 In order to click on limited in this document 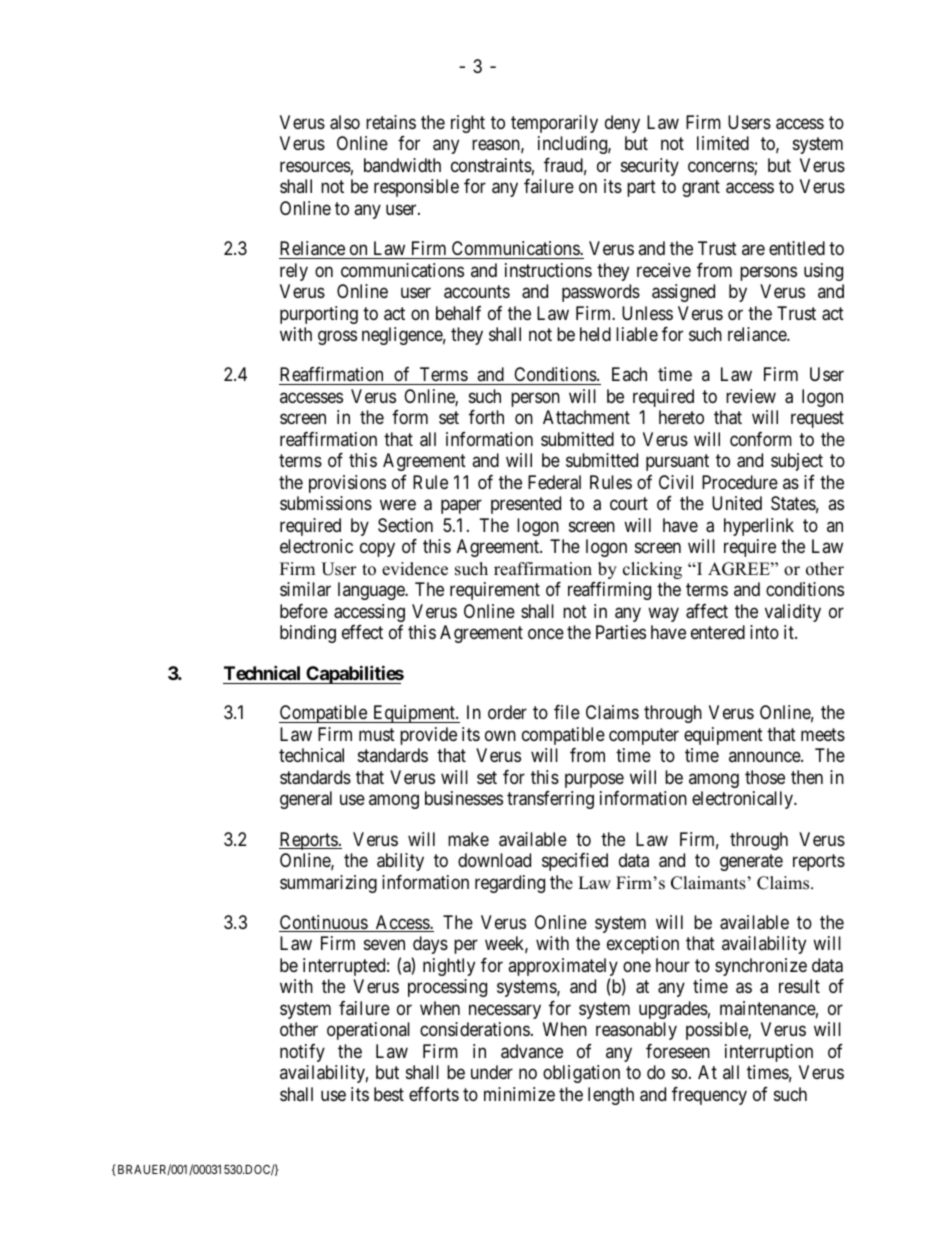, I will do `click(723, 143)`.
